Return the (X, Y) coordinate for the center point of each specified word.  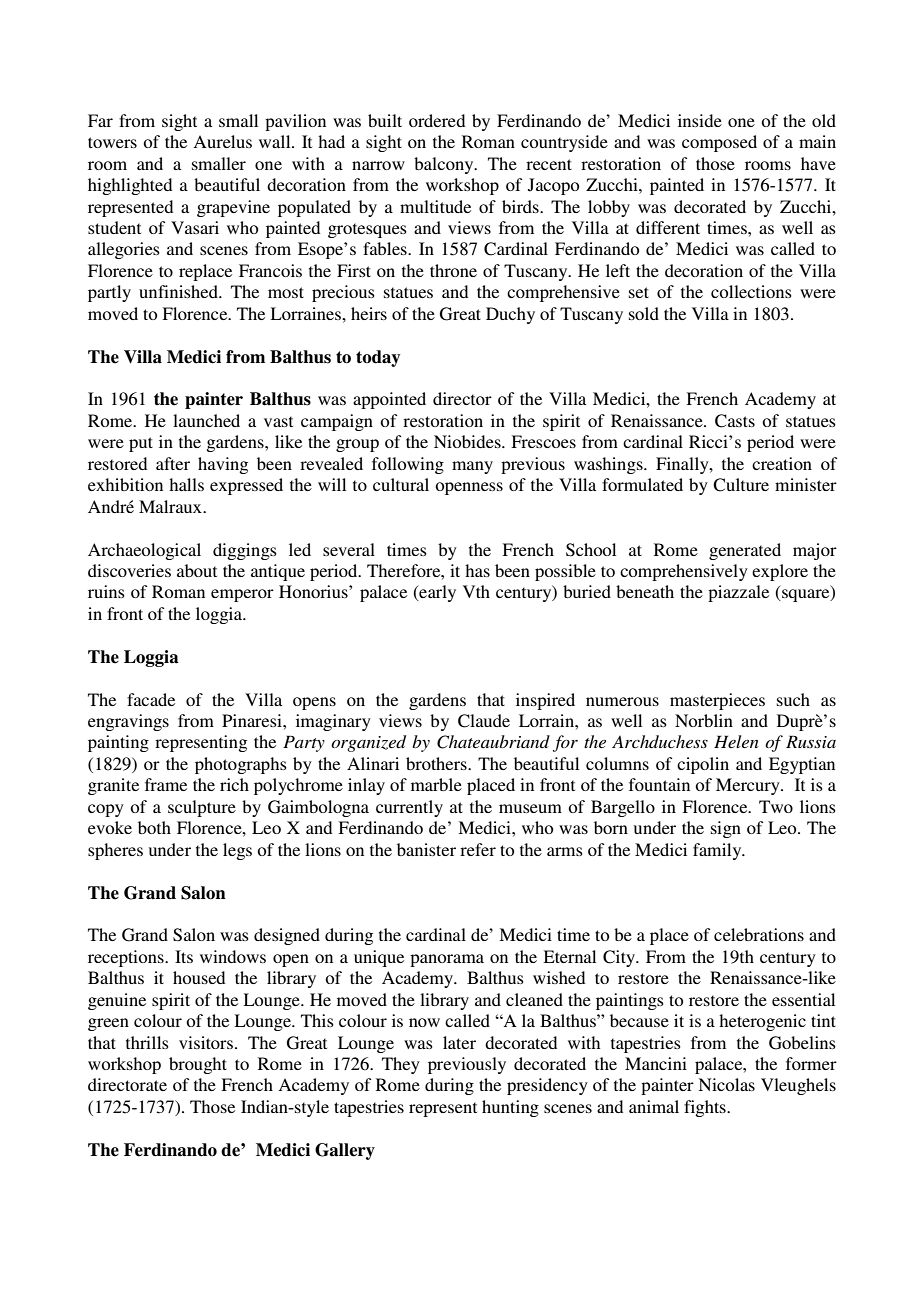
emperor (242, 595)
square (806, 595)
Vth (476, 591)
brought (198, 1065)
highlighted (130, 186)
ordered (437, 120)
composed (719, 143)
